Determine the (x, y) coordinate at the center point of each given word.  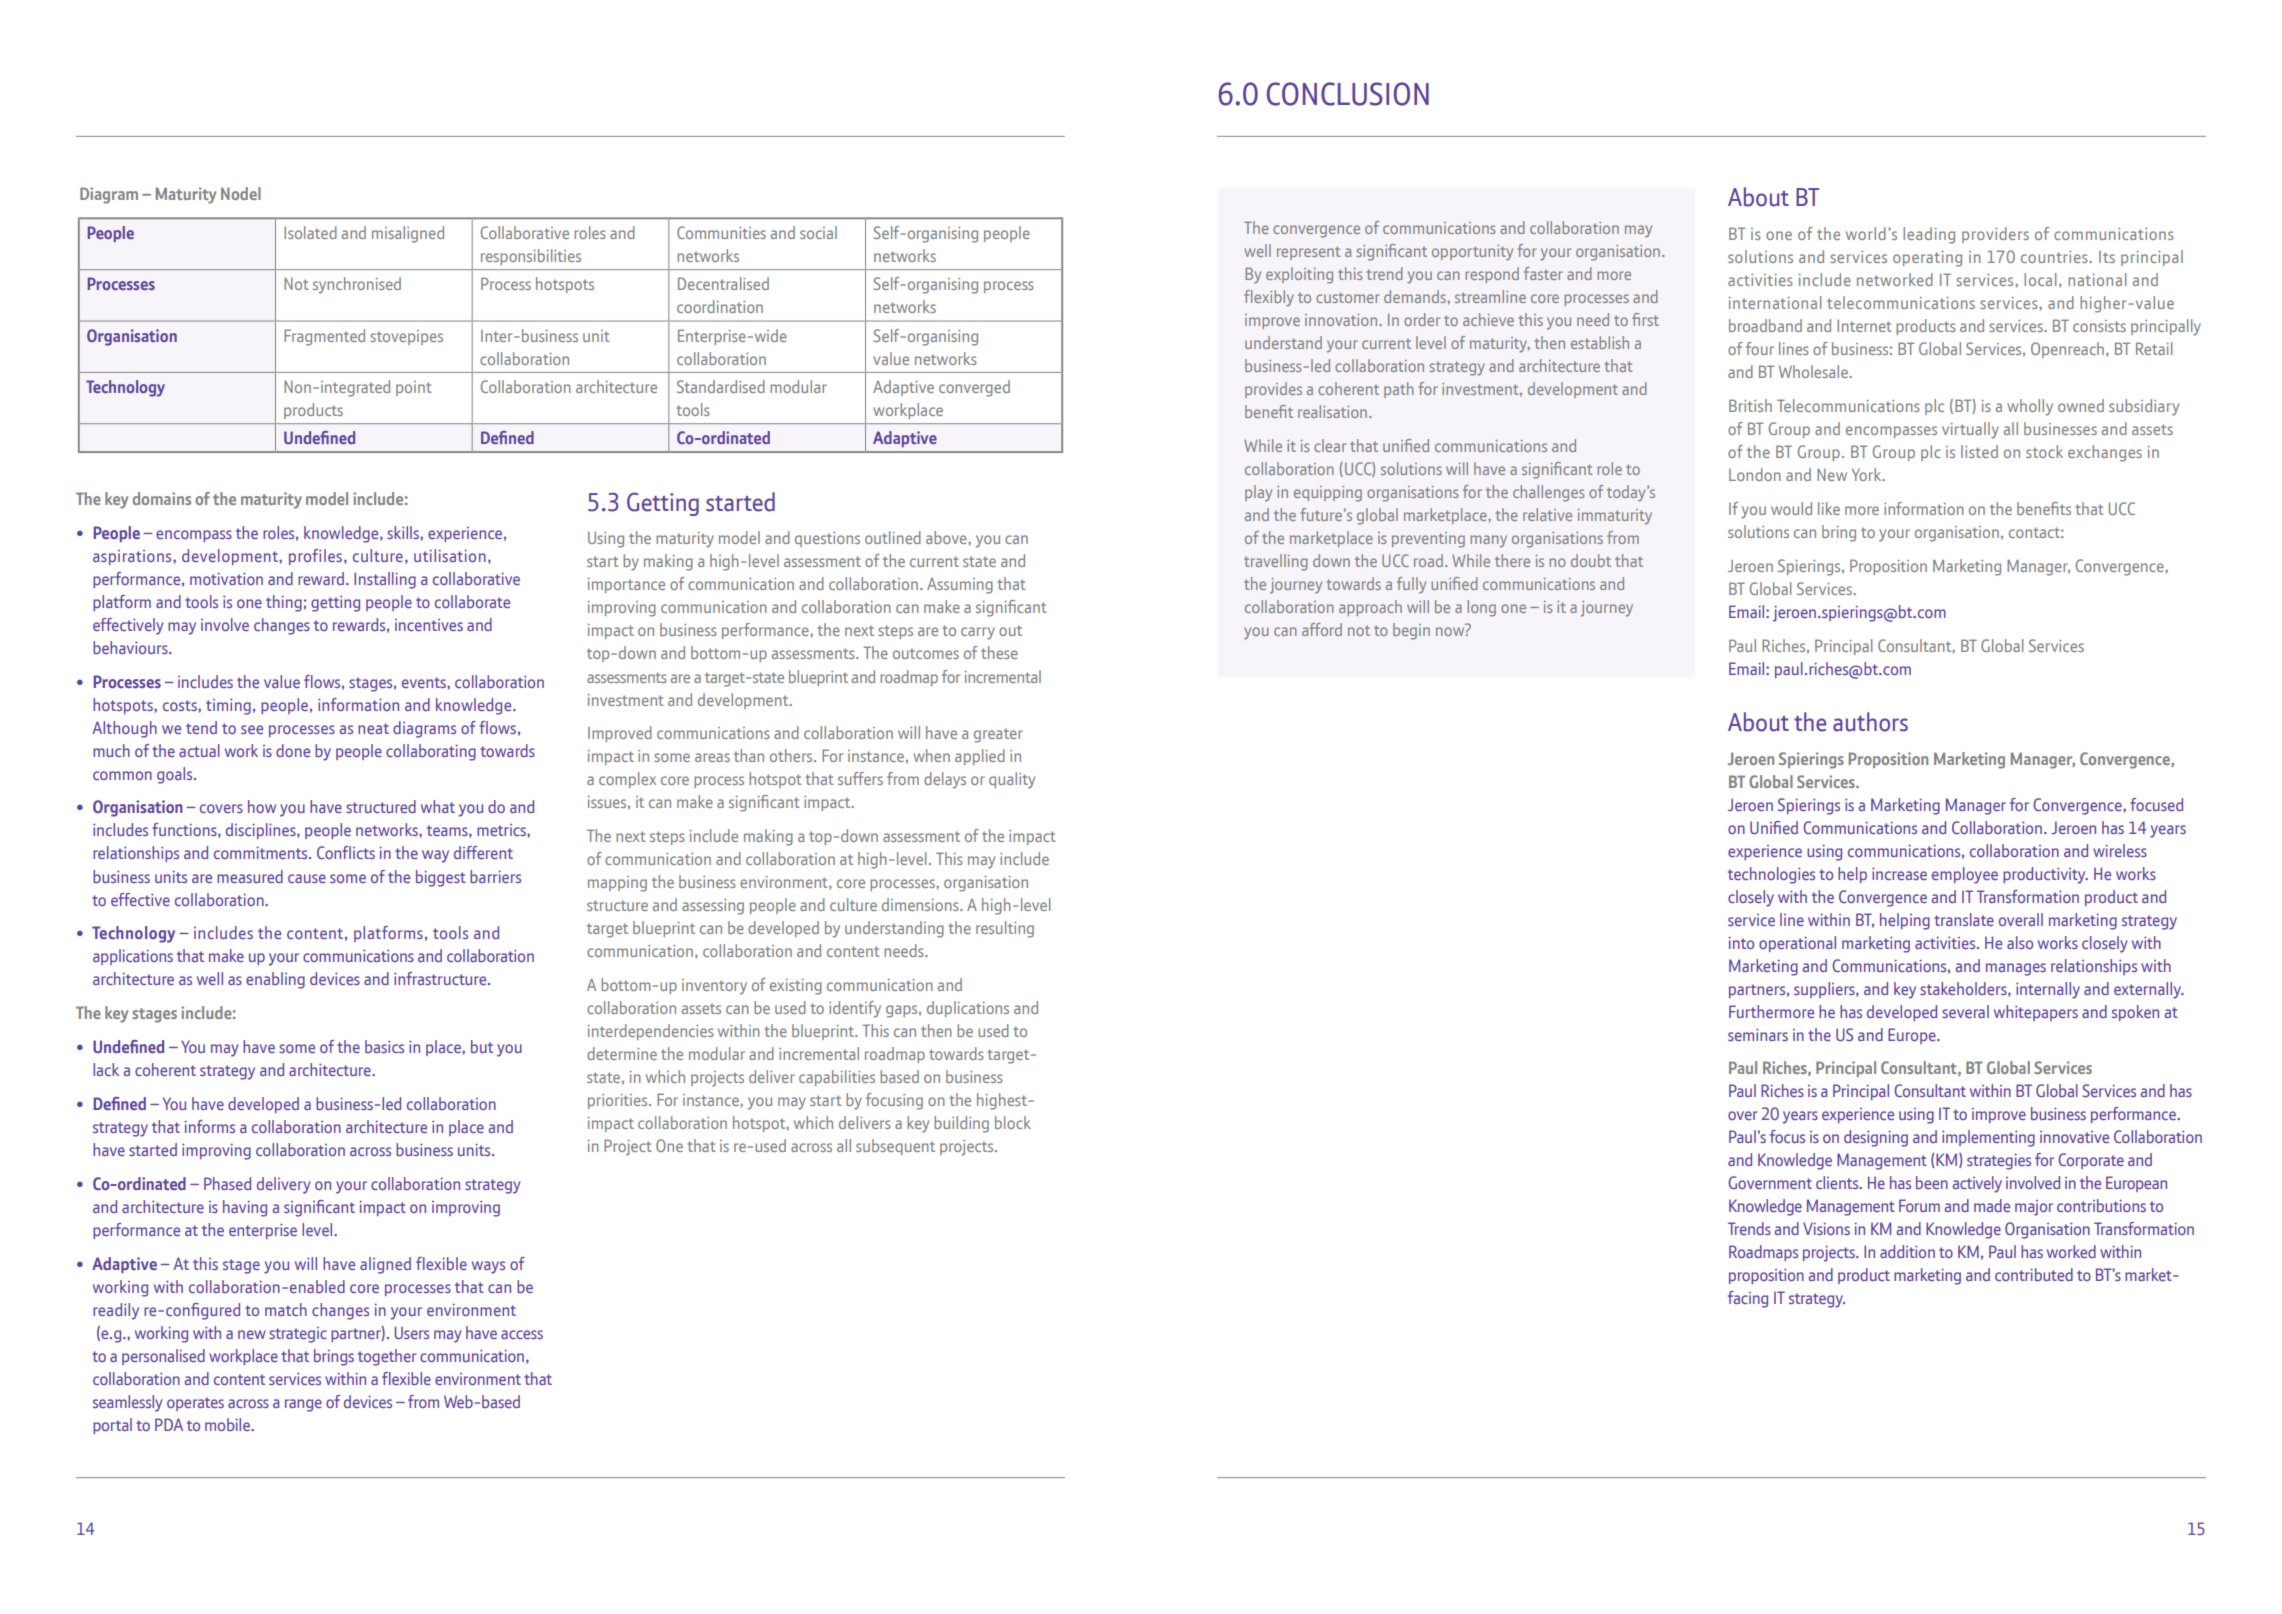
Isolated (310, 232)
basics (384, 1046)
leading (1929, 235)
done (293, 750)
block (1013, 1122)
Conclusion (1348, 94)
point (414, 388)
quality (1012, 780)
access (522, 1334)
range (303, 1405)
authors (1870, 722)
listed (1979, 451)
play (1258, 493)
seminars (1758, 1034)
